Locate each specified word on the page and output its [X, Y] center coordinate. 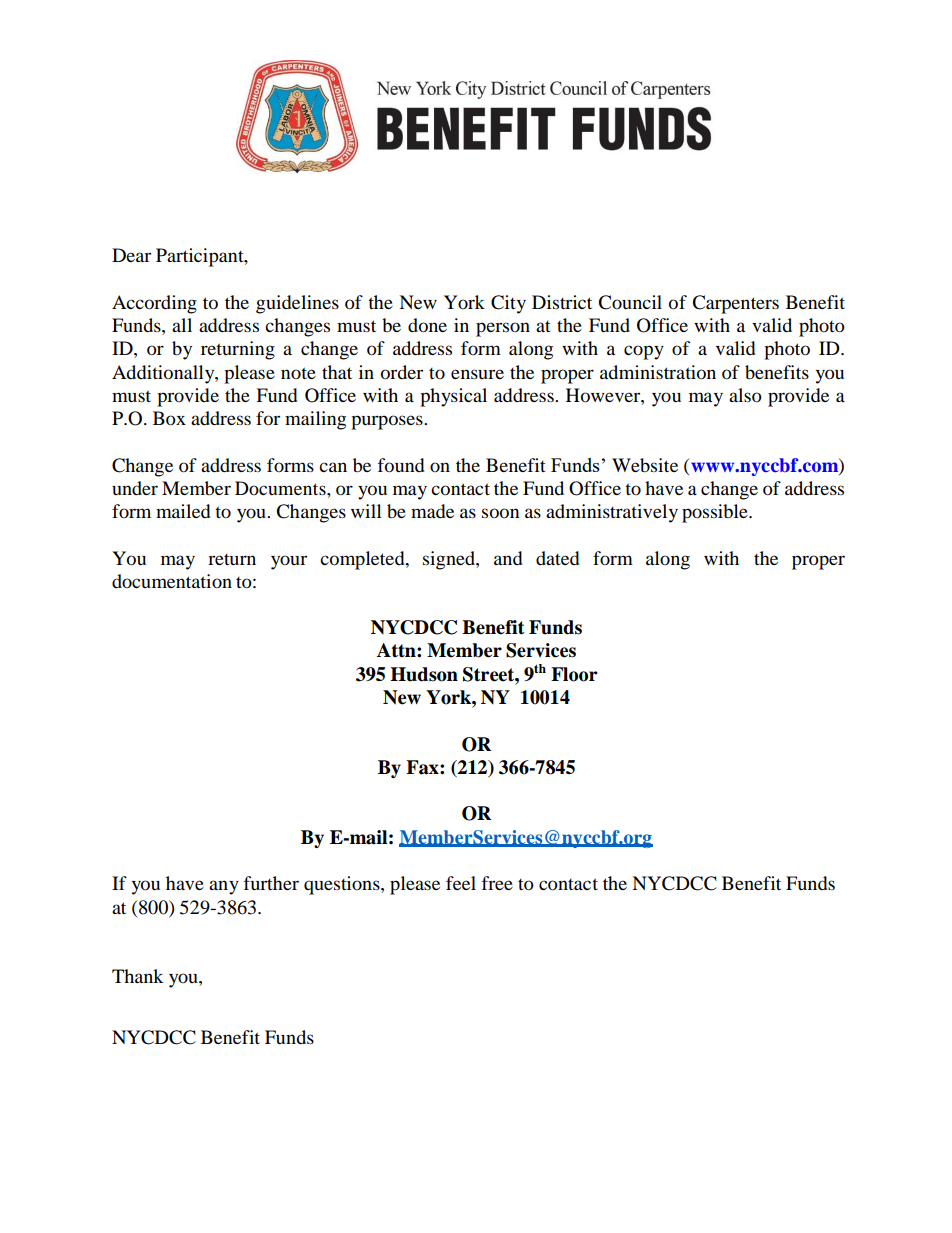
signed [450, 560]
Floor [574, 674]
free [497, 883]
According [154, 304]
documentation [172, 581]
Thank [138, 976]
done [427, 325]
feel [461, 883]
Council [630, 302]
